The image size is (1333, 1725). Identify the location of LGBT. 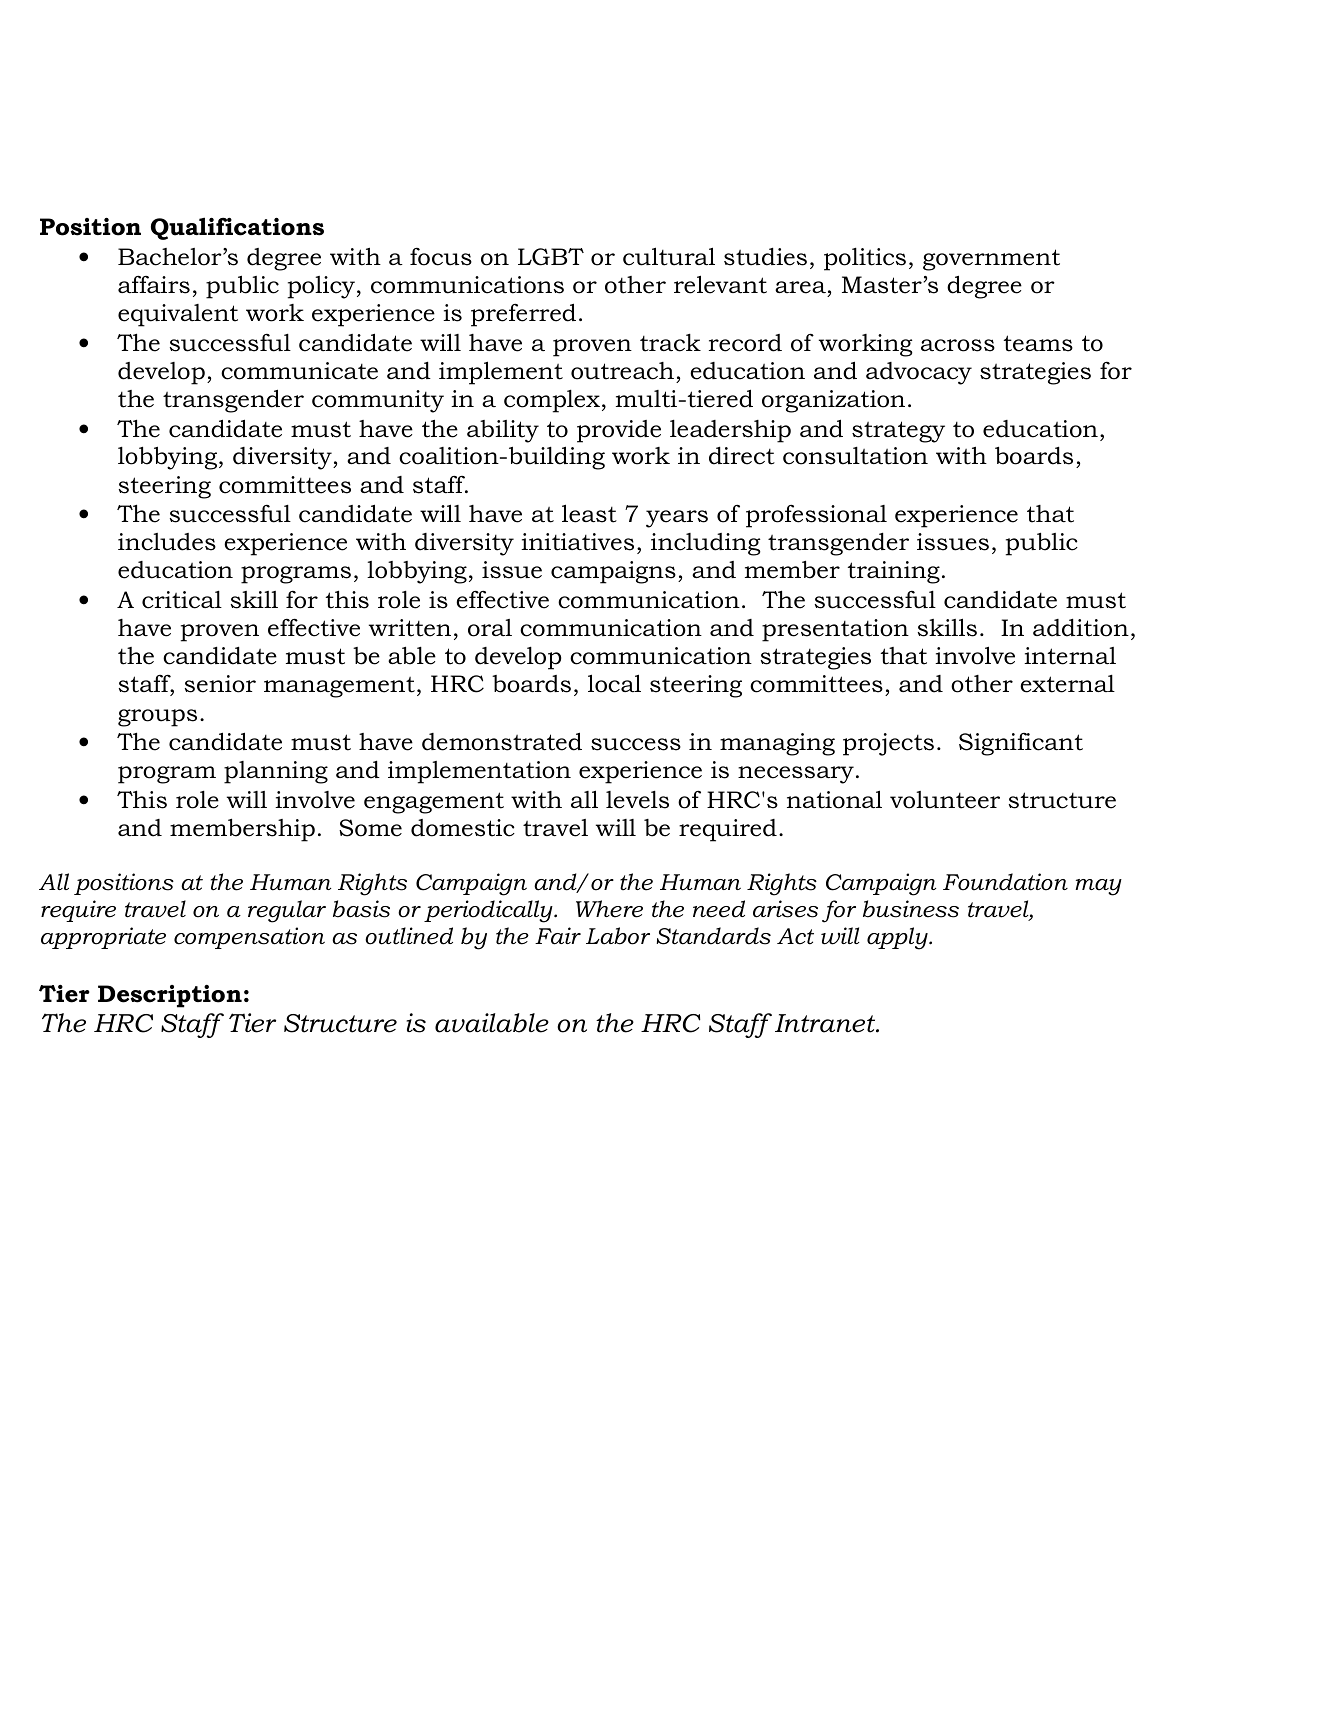
(551, 257).
